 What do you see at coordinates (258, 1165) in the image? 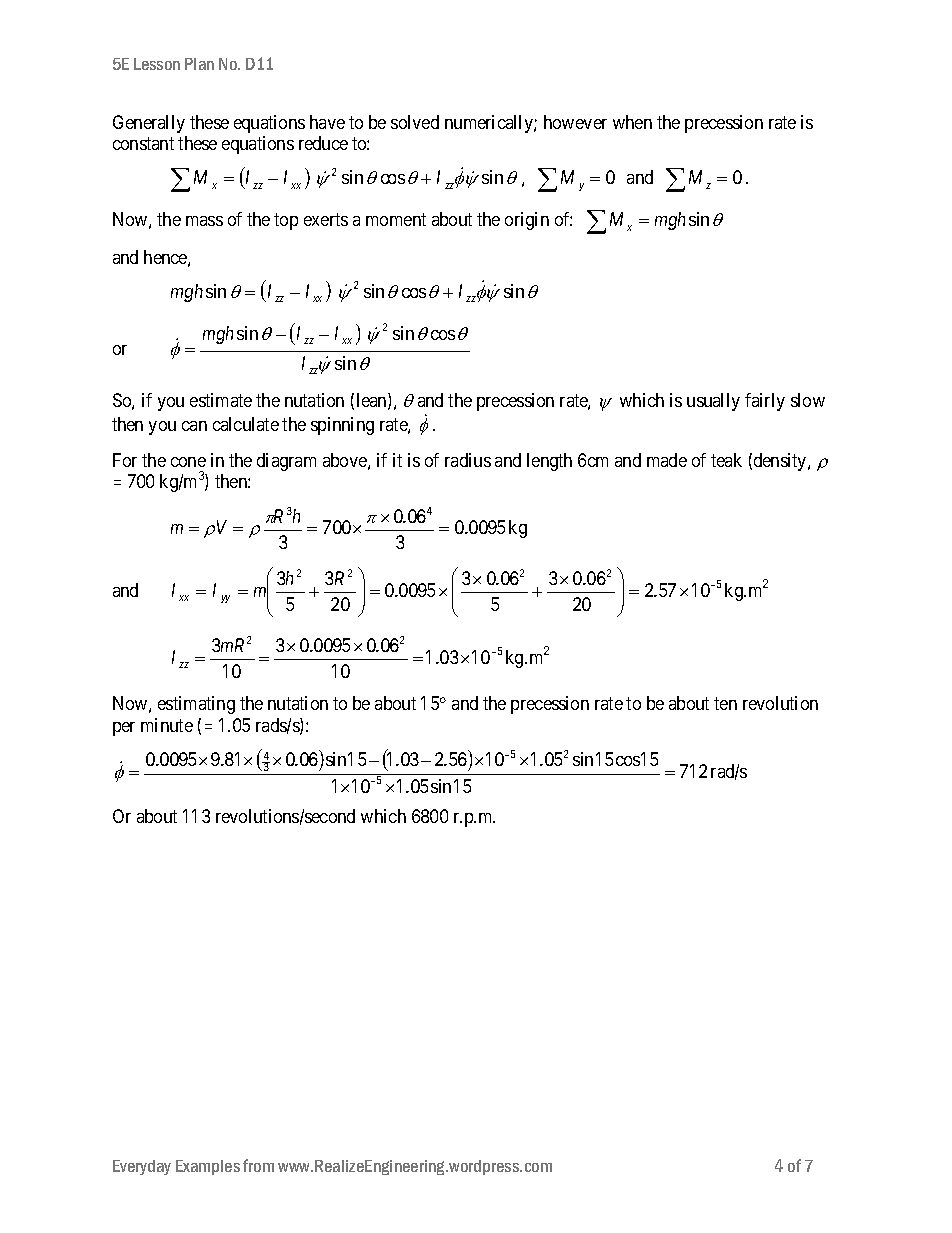
I see `from` at bounding box center [258, 1165].
